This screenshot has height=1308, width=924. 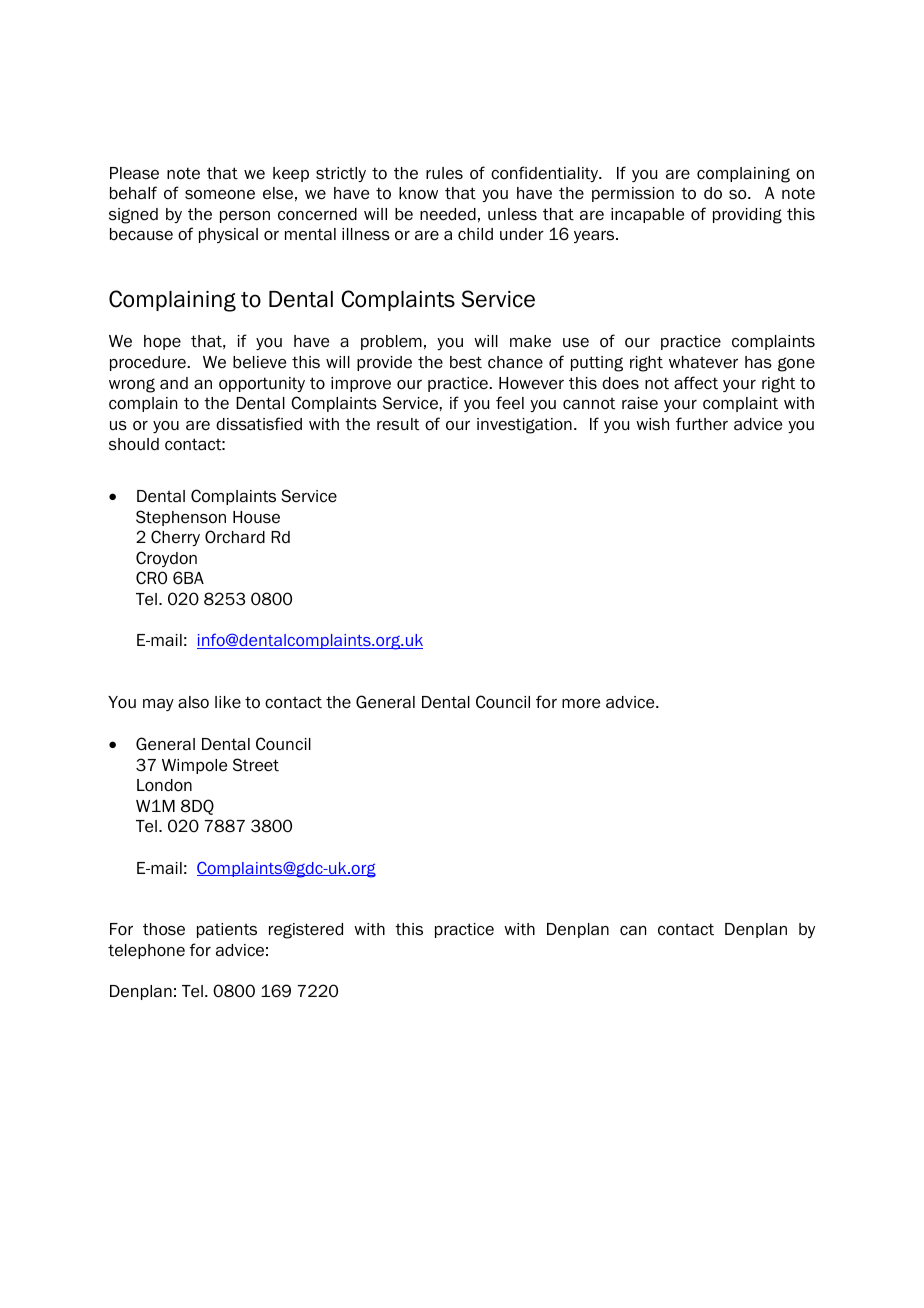 What do you see at coordinates (581, 704) in the screenshot?
I see `more` at bounding box center [581, 704].
